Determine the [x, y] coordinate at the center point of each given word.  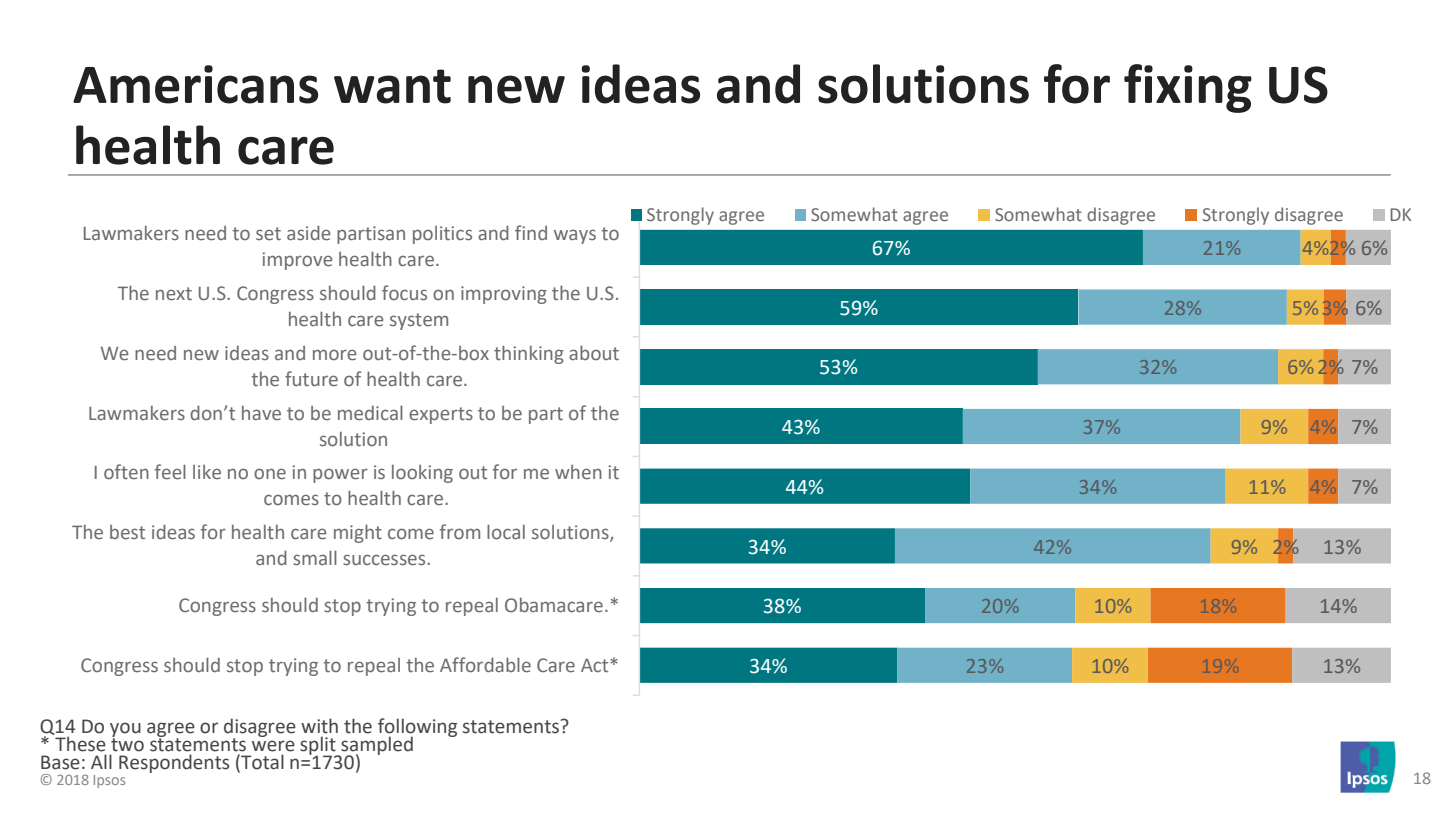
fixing [1188, 88]
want [392, 86]
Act [596, 665]
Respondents [174, 763]
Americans [195, 84]
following [417, 728]
